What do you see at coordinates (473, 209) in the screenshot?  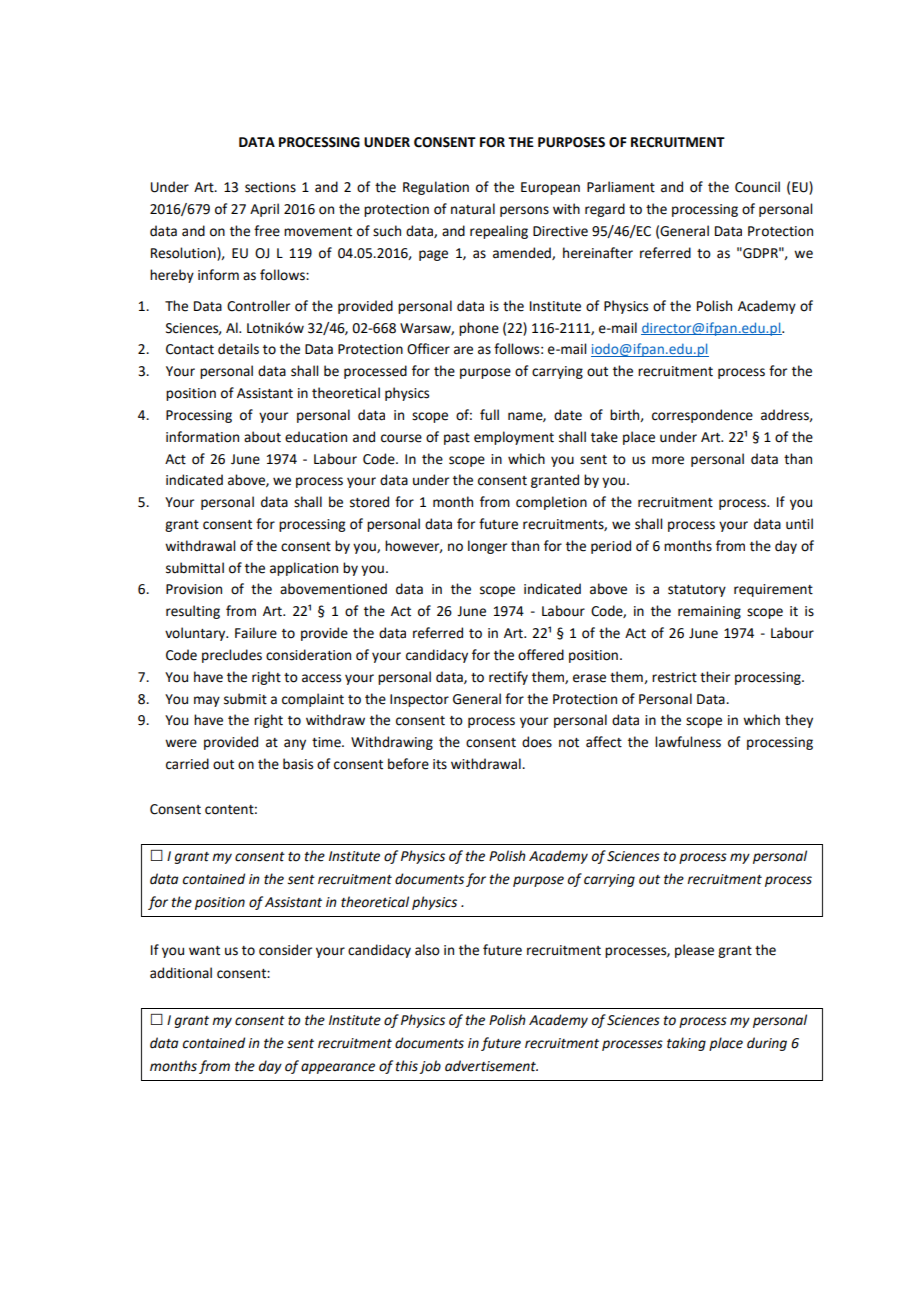 I see `natural` at bounding box center [473, 209].
